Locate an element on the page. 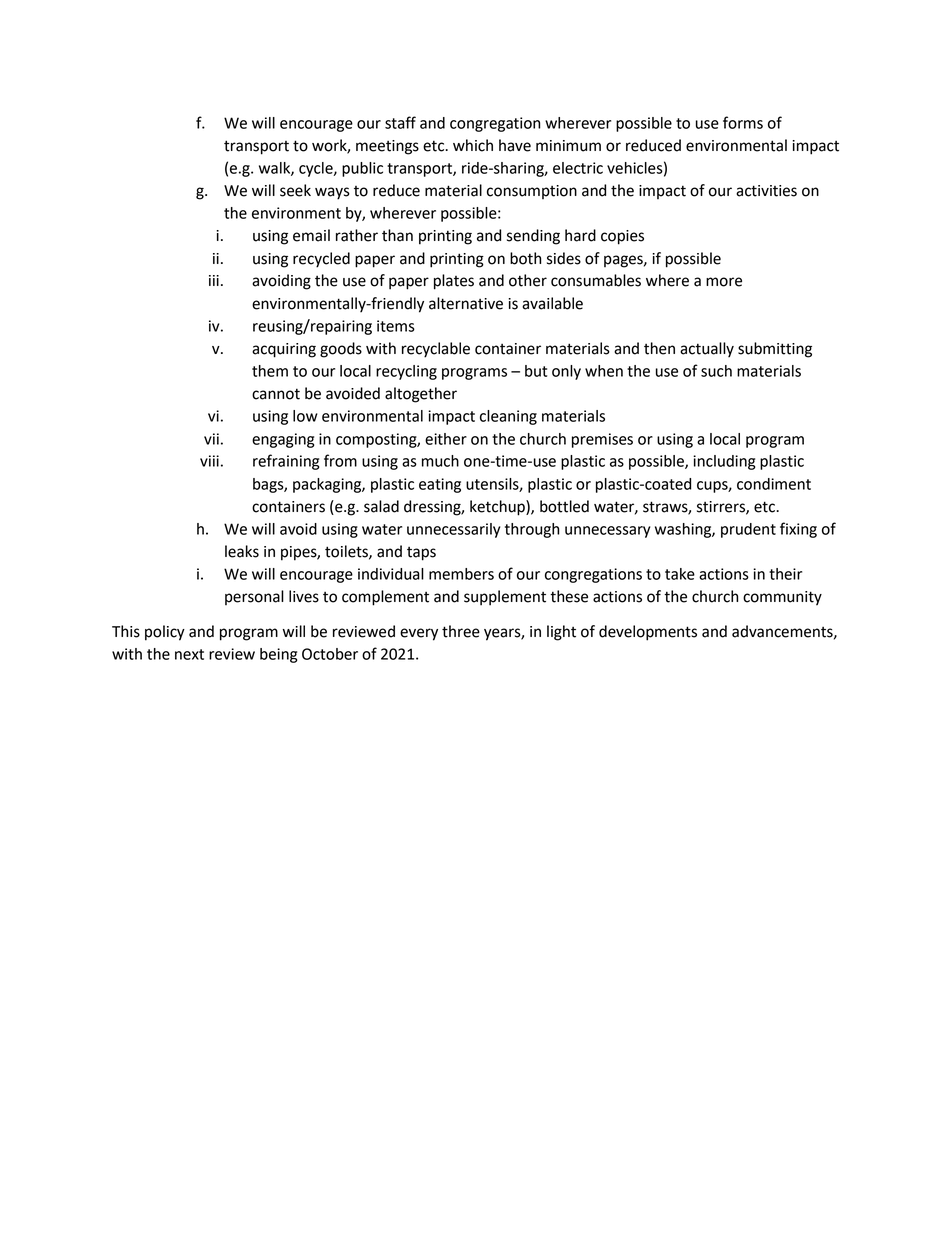  three is located at coordinates (461, 631).
